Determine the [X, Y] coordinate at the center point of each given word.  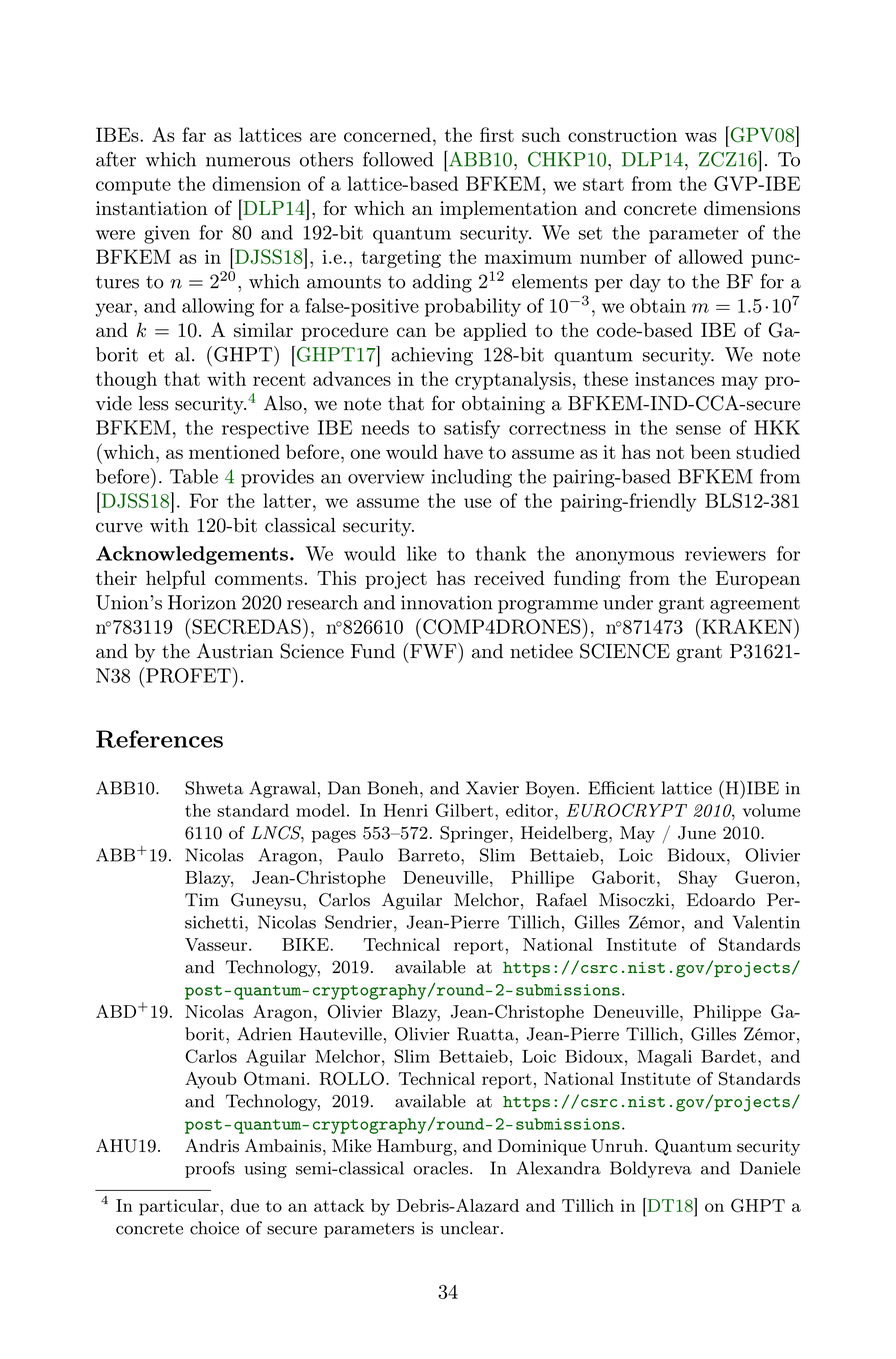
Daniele [770, 1168]
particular [179, 1207]
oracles [440, 1168]
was [701, 137]
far [194, 134]
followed [398, 159]
